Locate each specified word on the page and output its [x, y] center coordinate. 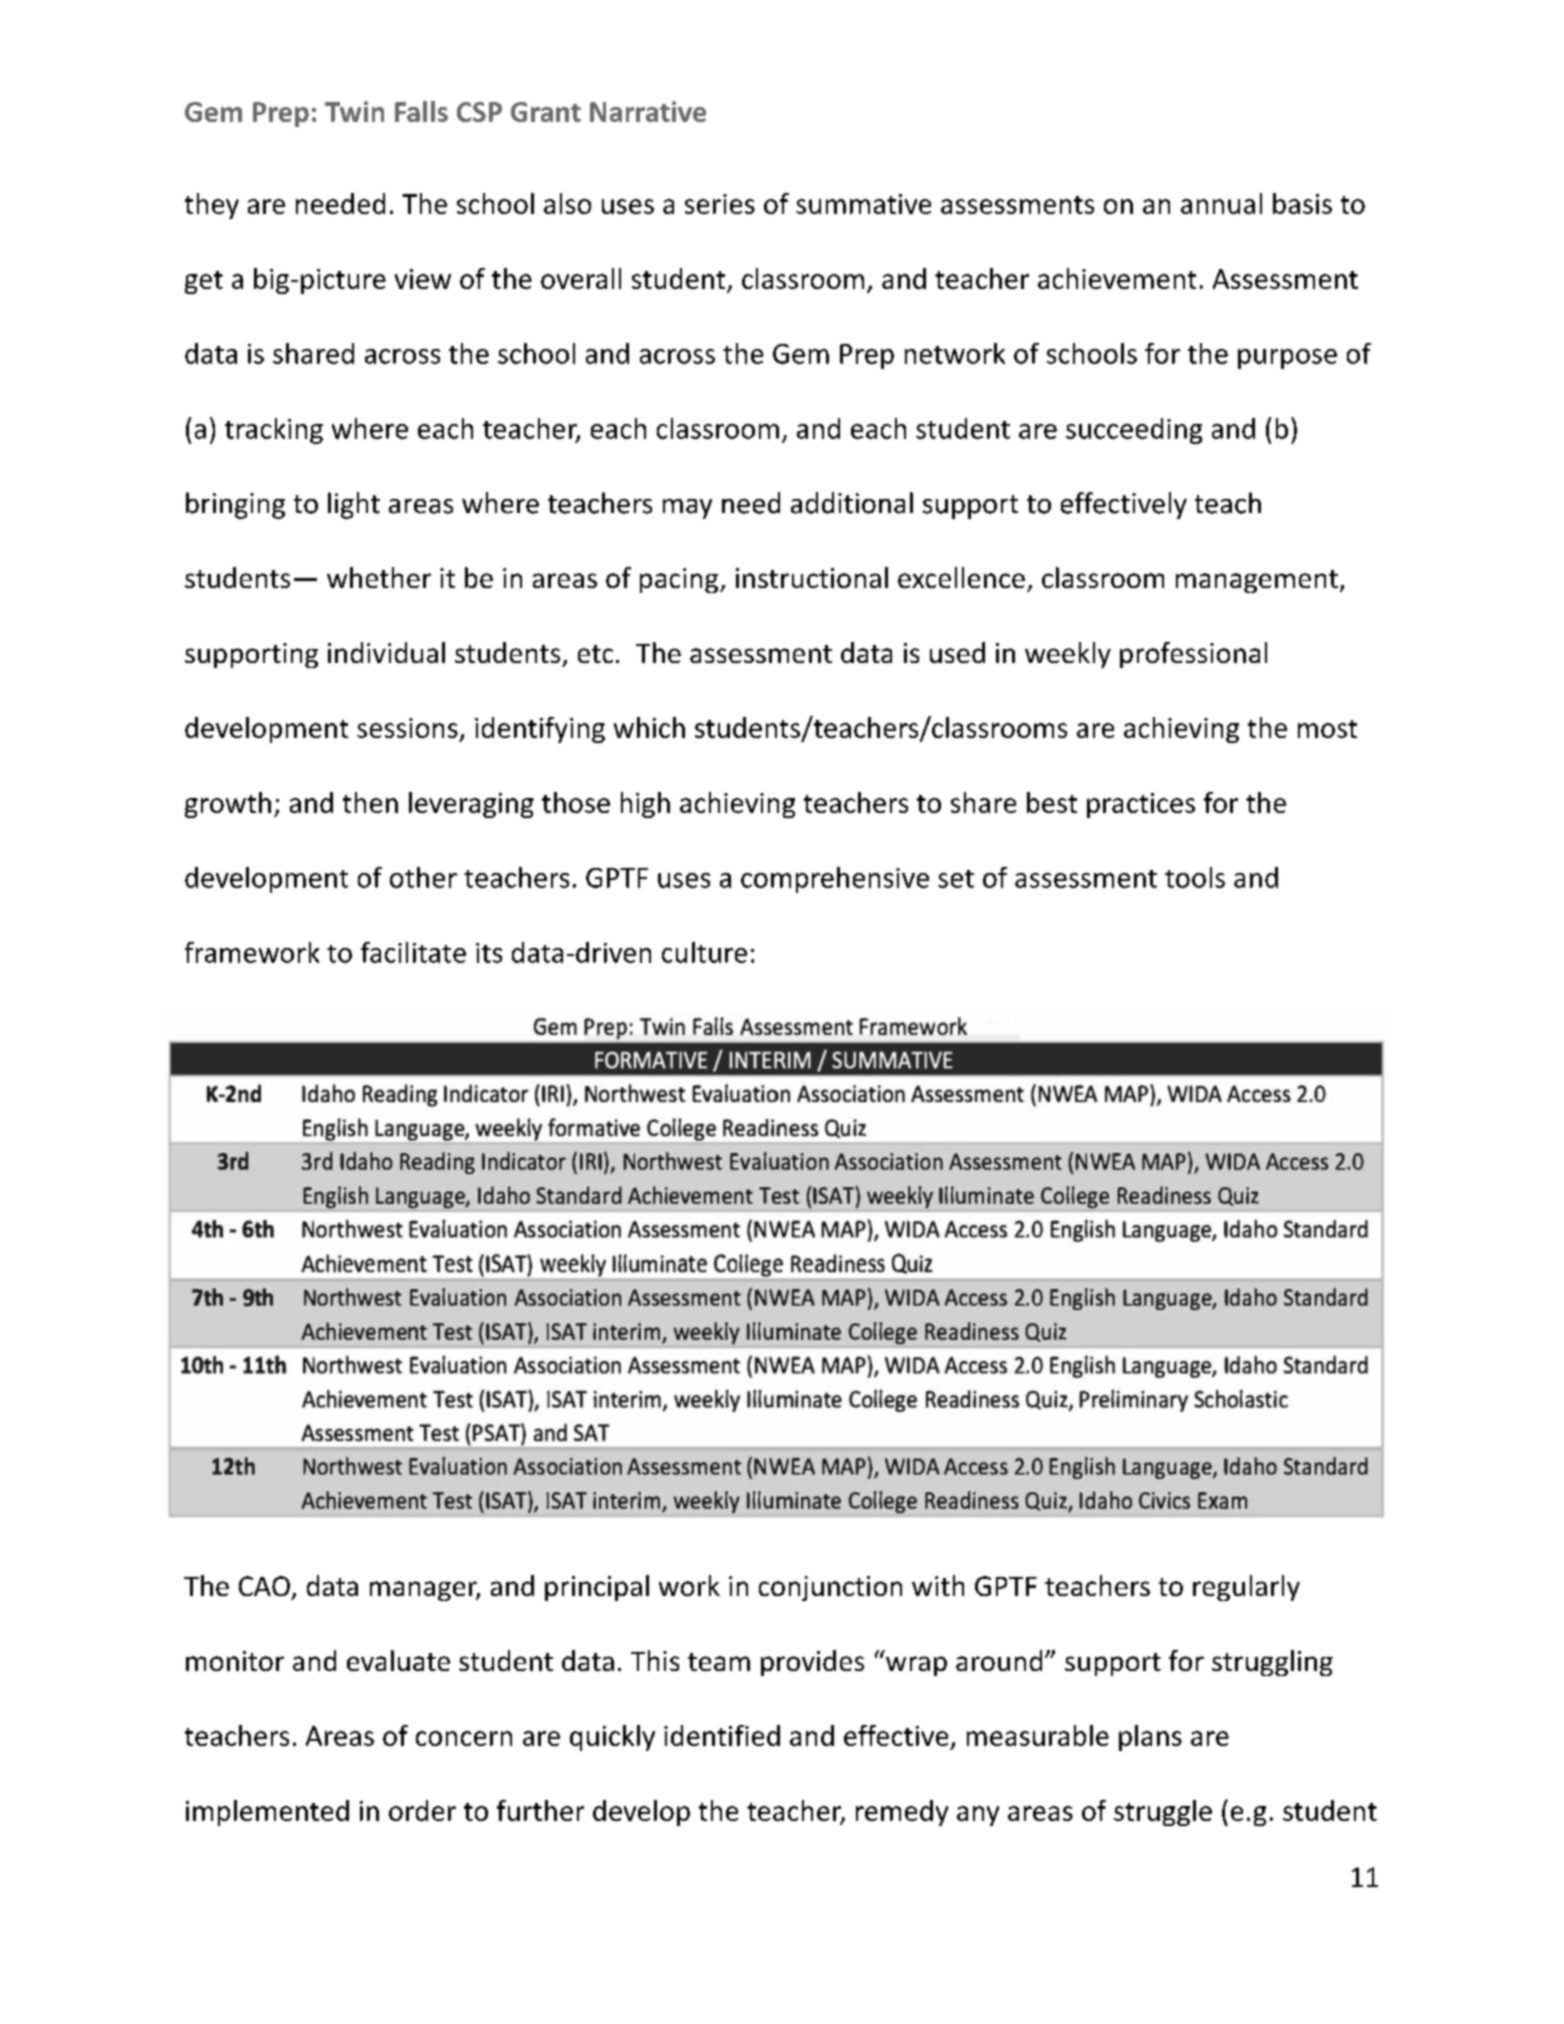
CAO [264, 1586]
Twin [354, 111]
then [370, 802]
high [645, 805]
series [720, 204]
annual [1221, 203]
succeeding [1134, 431]
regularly [1246, 1588]
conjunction [830, 1588]
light [354, 505]
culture [704, 952]
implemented [267, 1813]
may [687, 509]
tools [1195, 877]
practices [1141, 805]
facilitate [413, 952]
